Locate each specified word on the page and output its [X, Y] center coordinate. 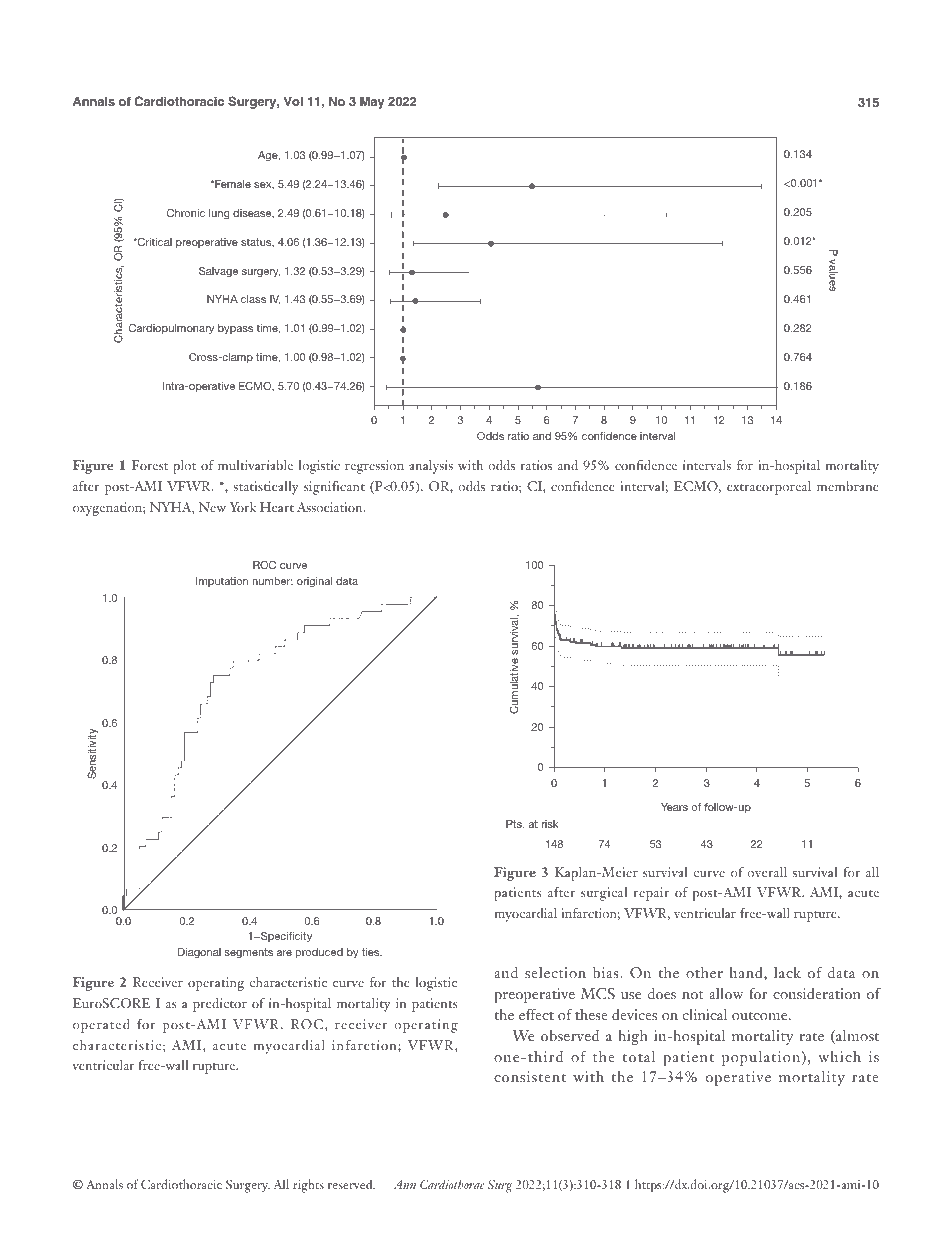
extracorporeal [769, 488]
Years [674, 807]
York [242, 507]
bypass [235, 329]
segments [248, 953]
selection [555, 972]
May [372, 103]
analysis [431, 467]
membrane [848, 486]
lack [787, 972]
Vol [293, 101]
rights [308, 1186]
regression [374, 467]
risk [550, 824]
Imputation [222, 582]
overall [767, 872]
